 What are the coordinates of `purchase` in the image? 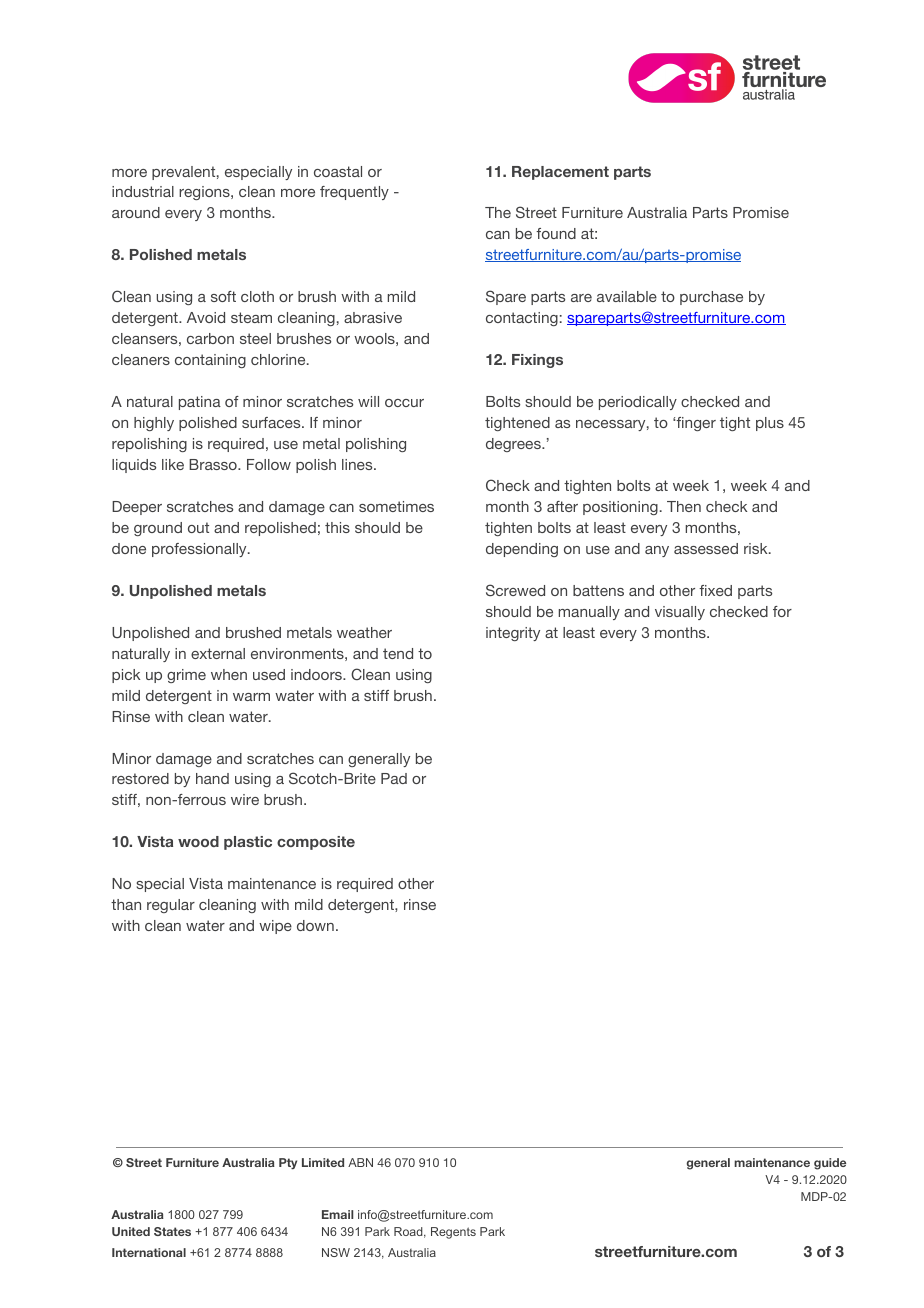 It's located at (711, 298).
